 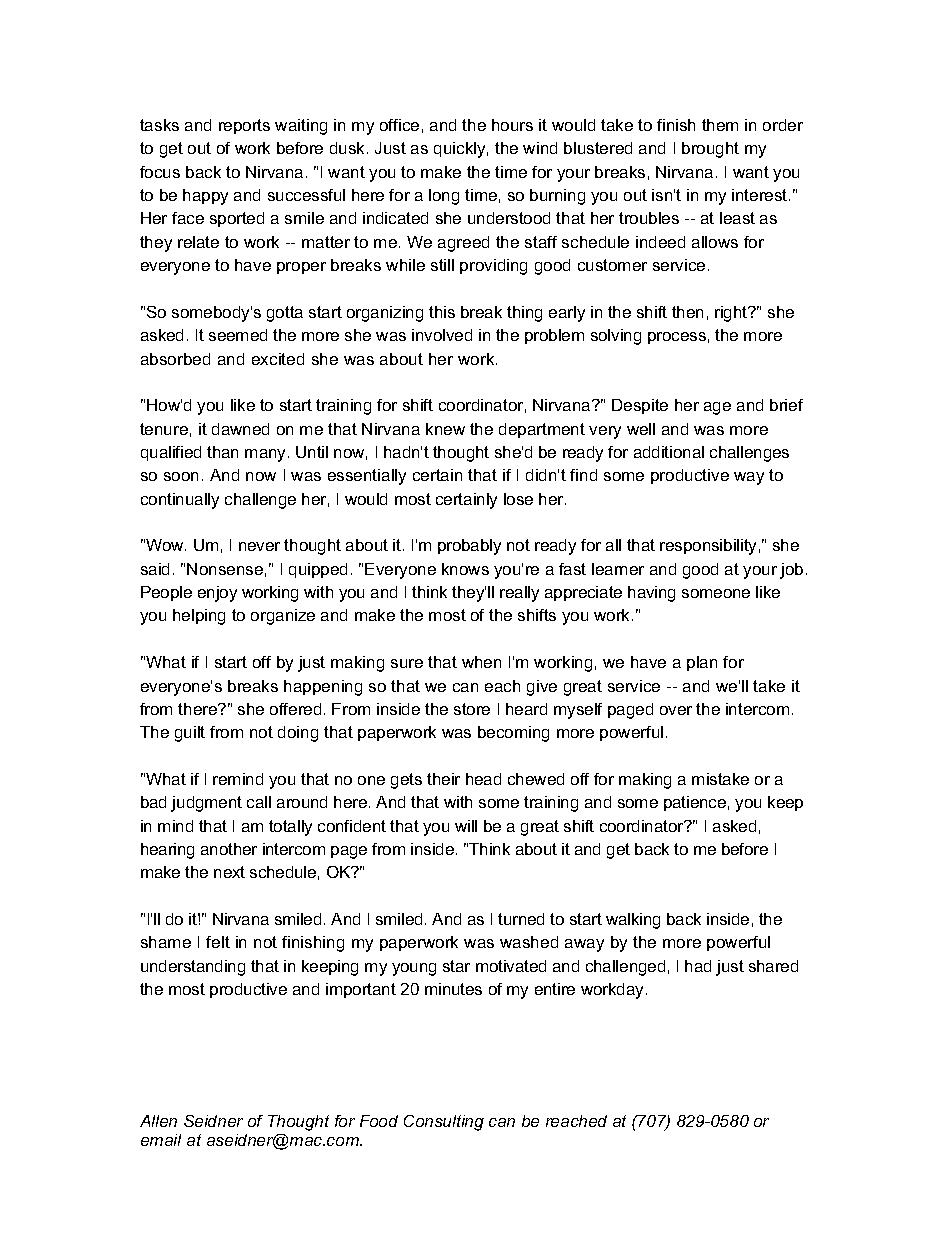 What do you see at coordinates (710, 150) in the screenshot?
I see `brought` at bounding box center [710, 150].
